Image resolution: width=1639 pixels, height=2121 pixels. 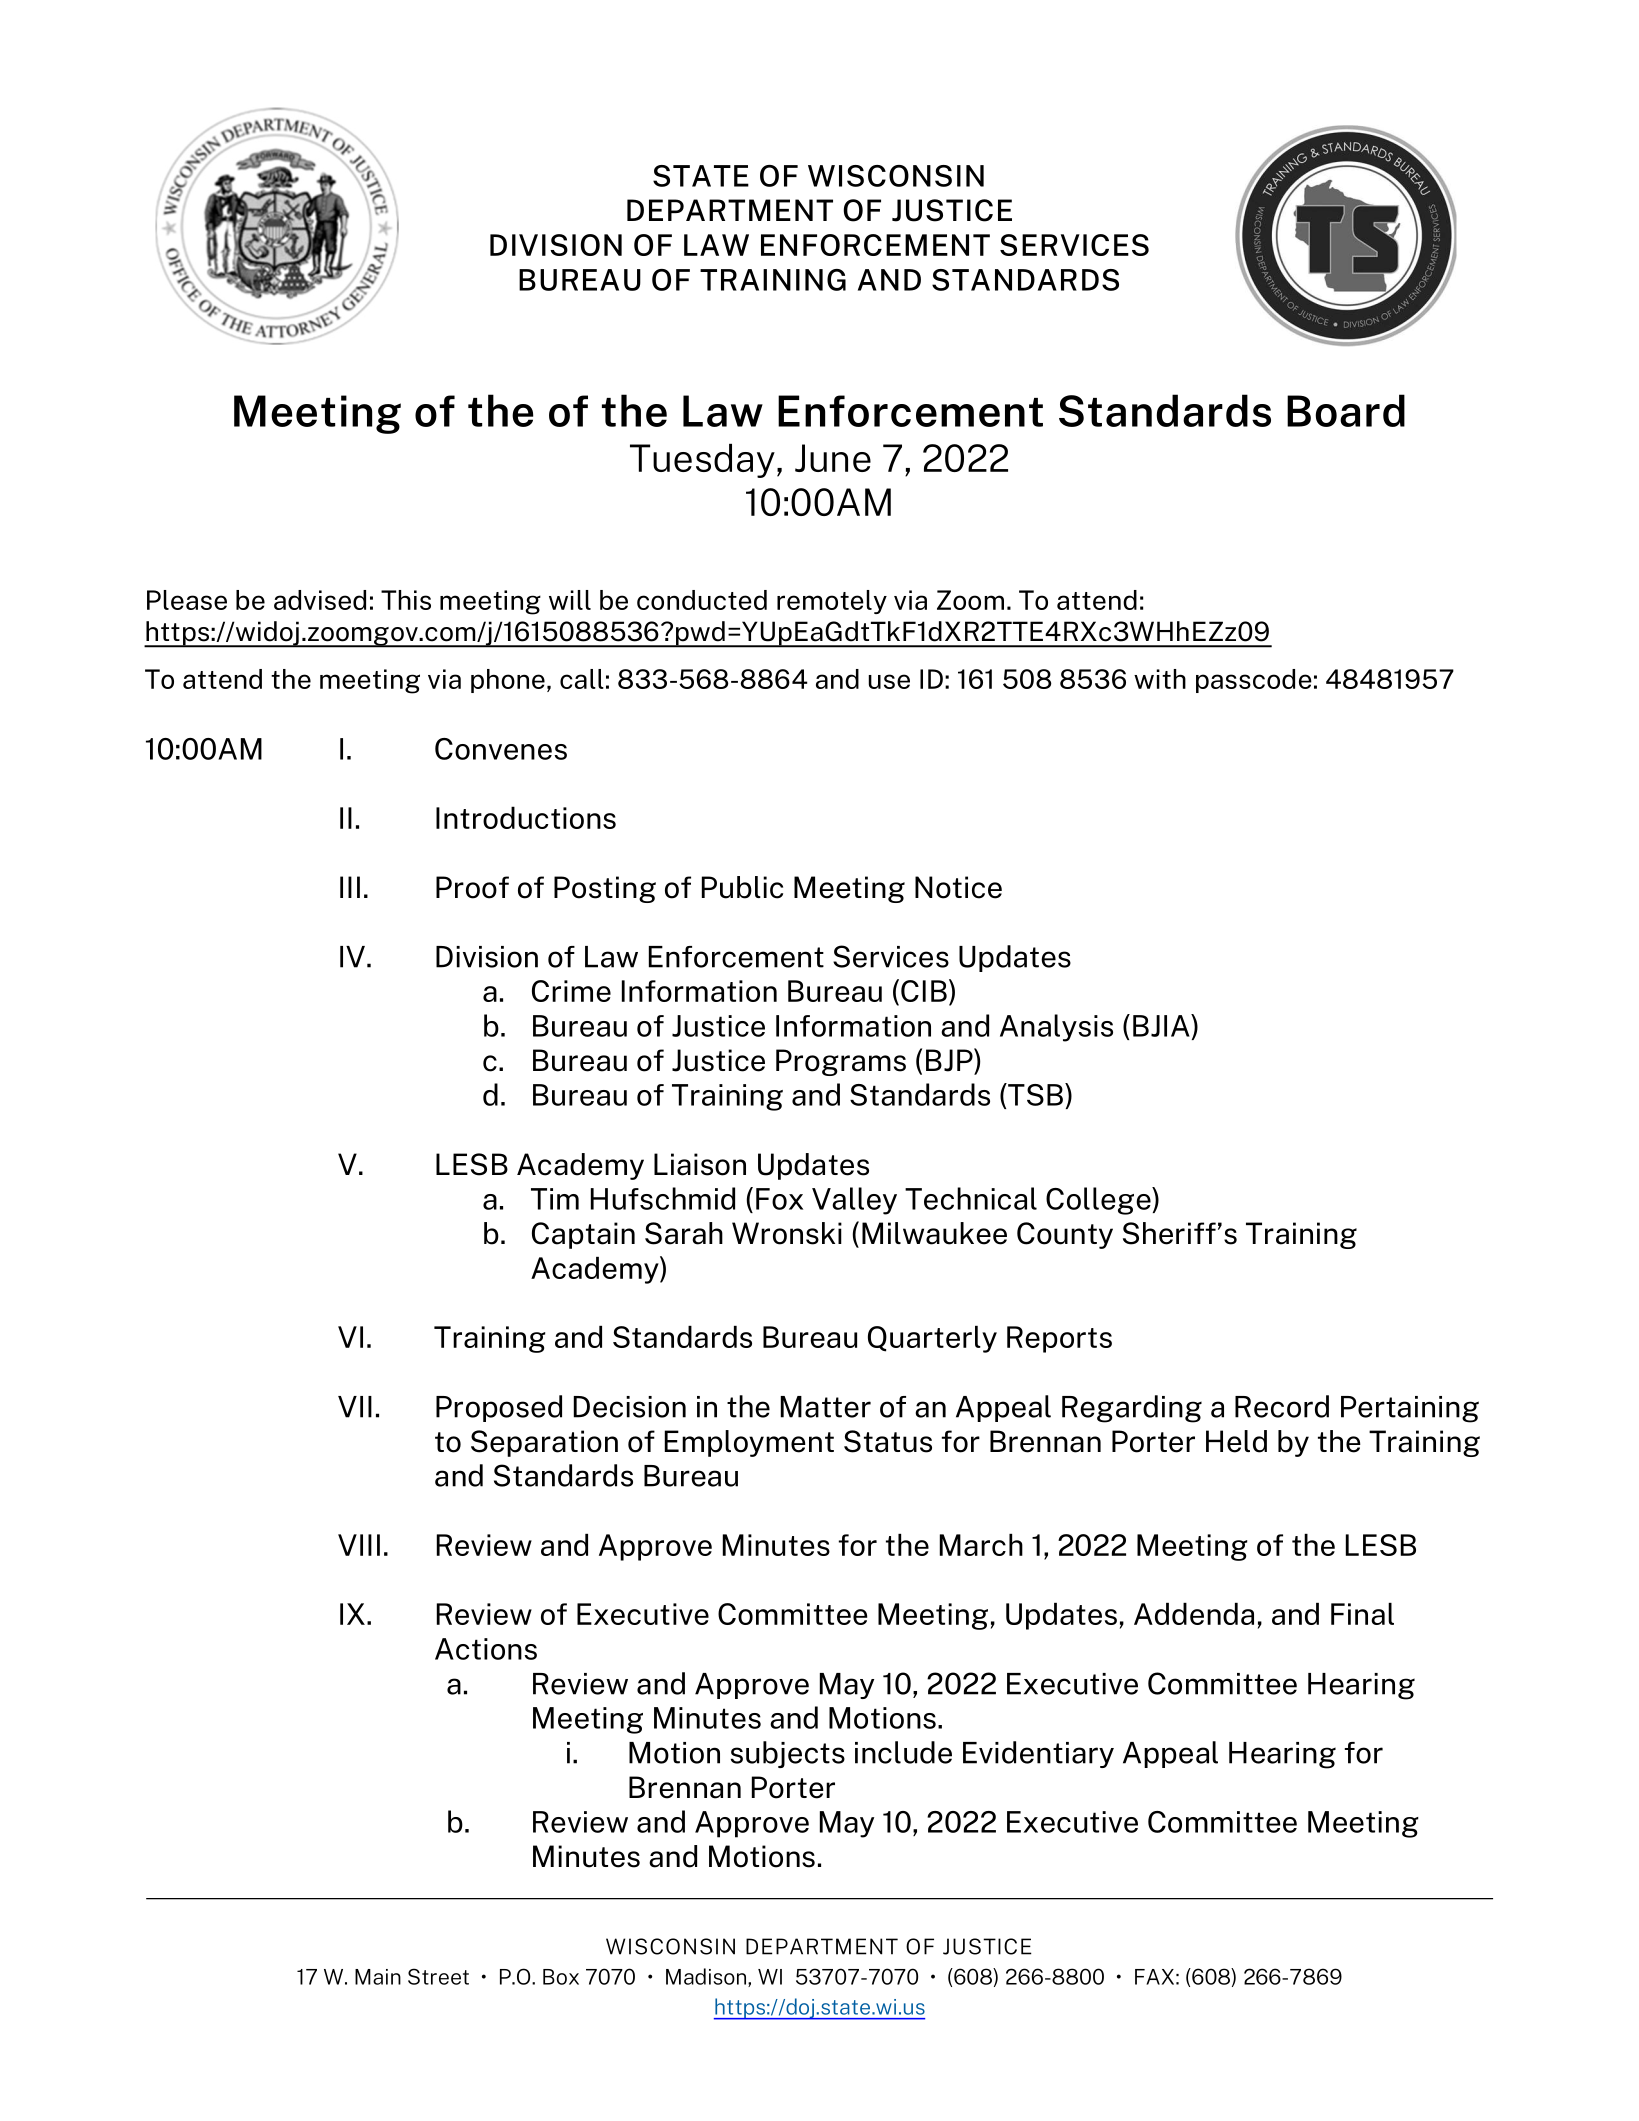 I want to click on Board, so click(x=1346, y=410).
